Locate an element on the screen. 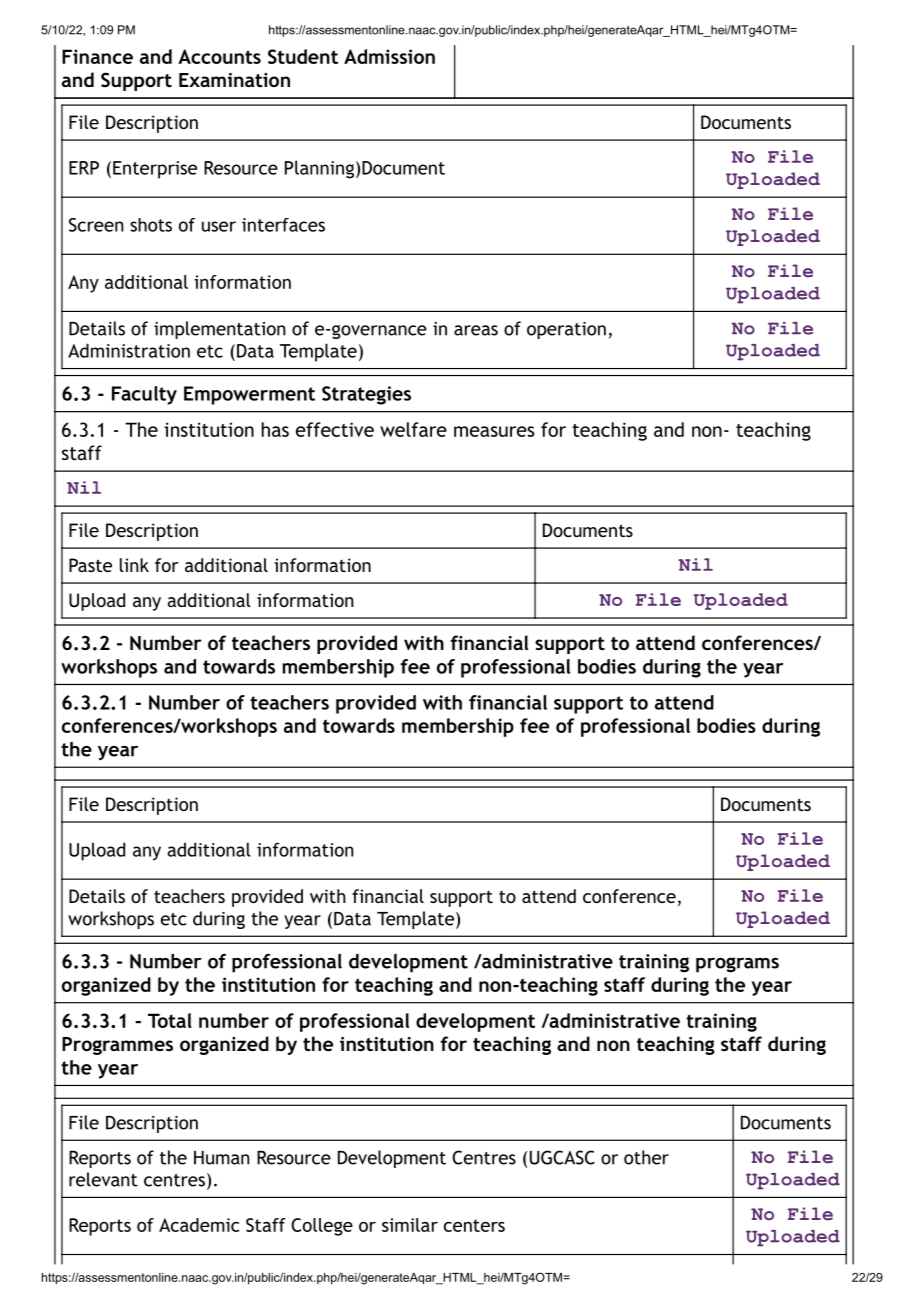 The image size is (924, 1308). similar is located at coordinates (410, 1225).
